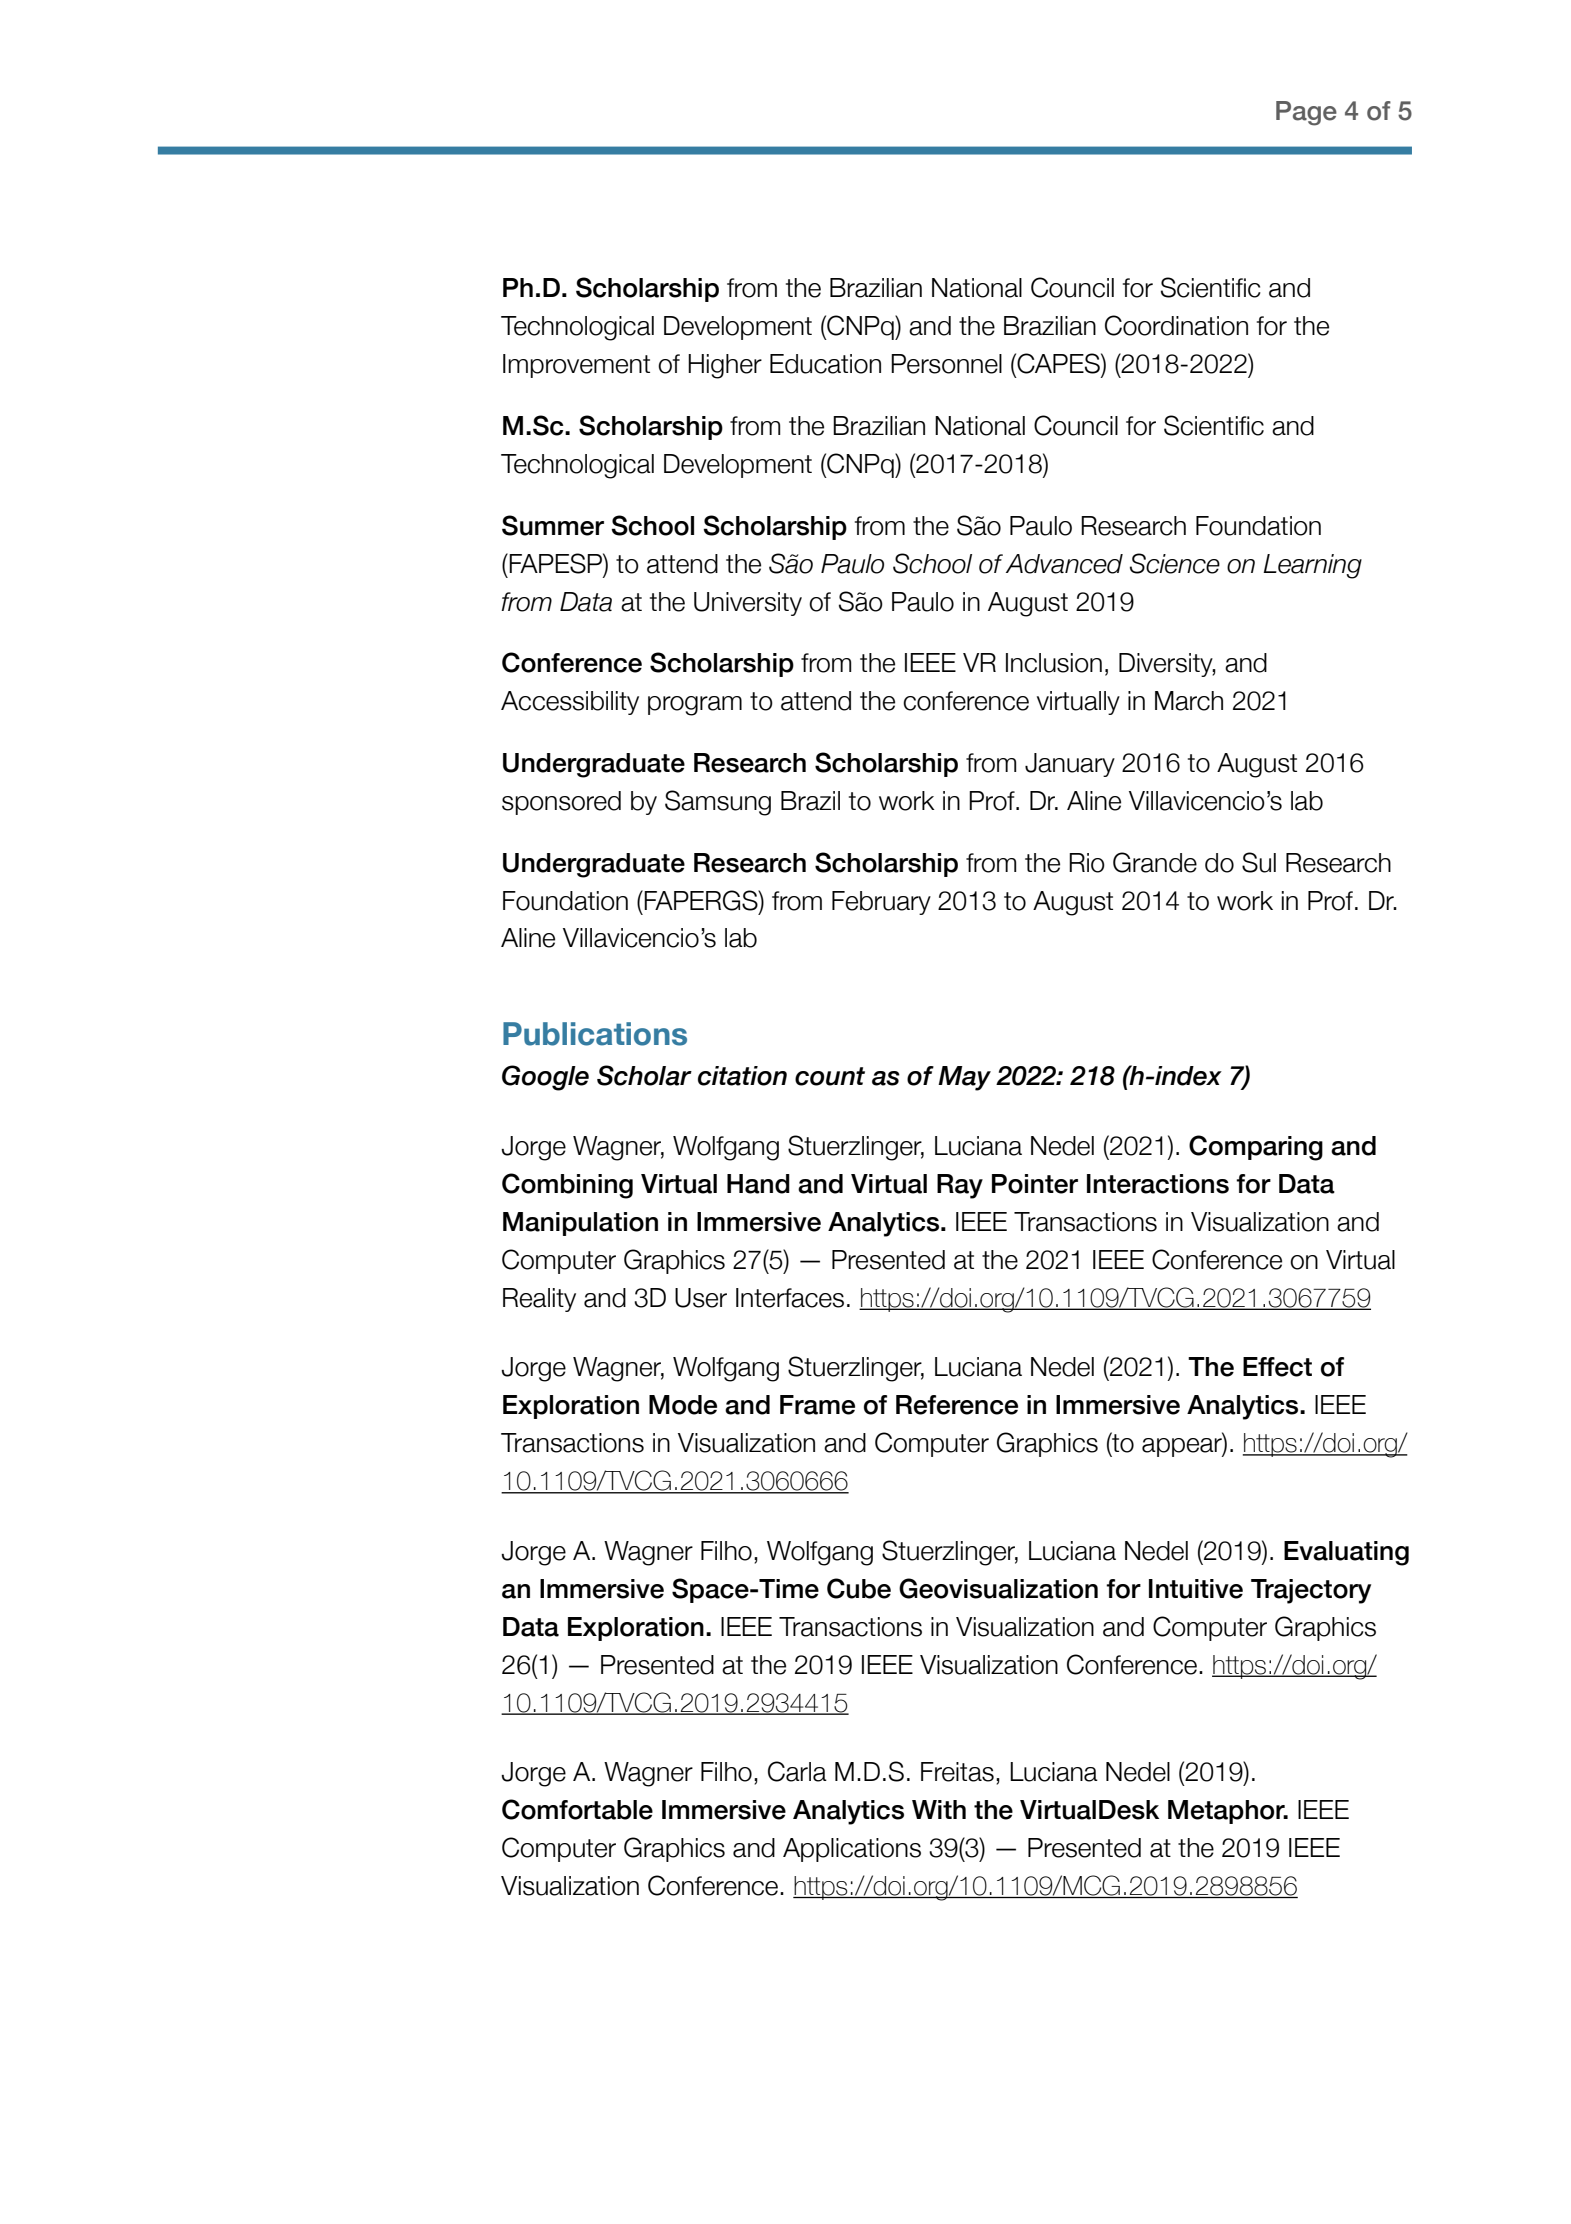  Describe the element at coordinates (580, 1224) in the screenshot. I see `Manipulation` at that location.
